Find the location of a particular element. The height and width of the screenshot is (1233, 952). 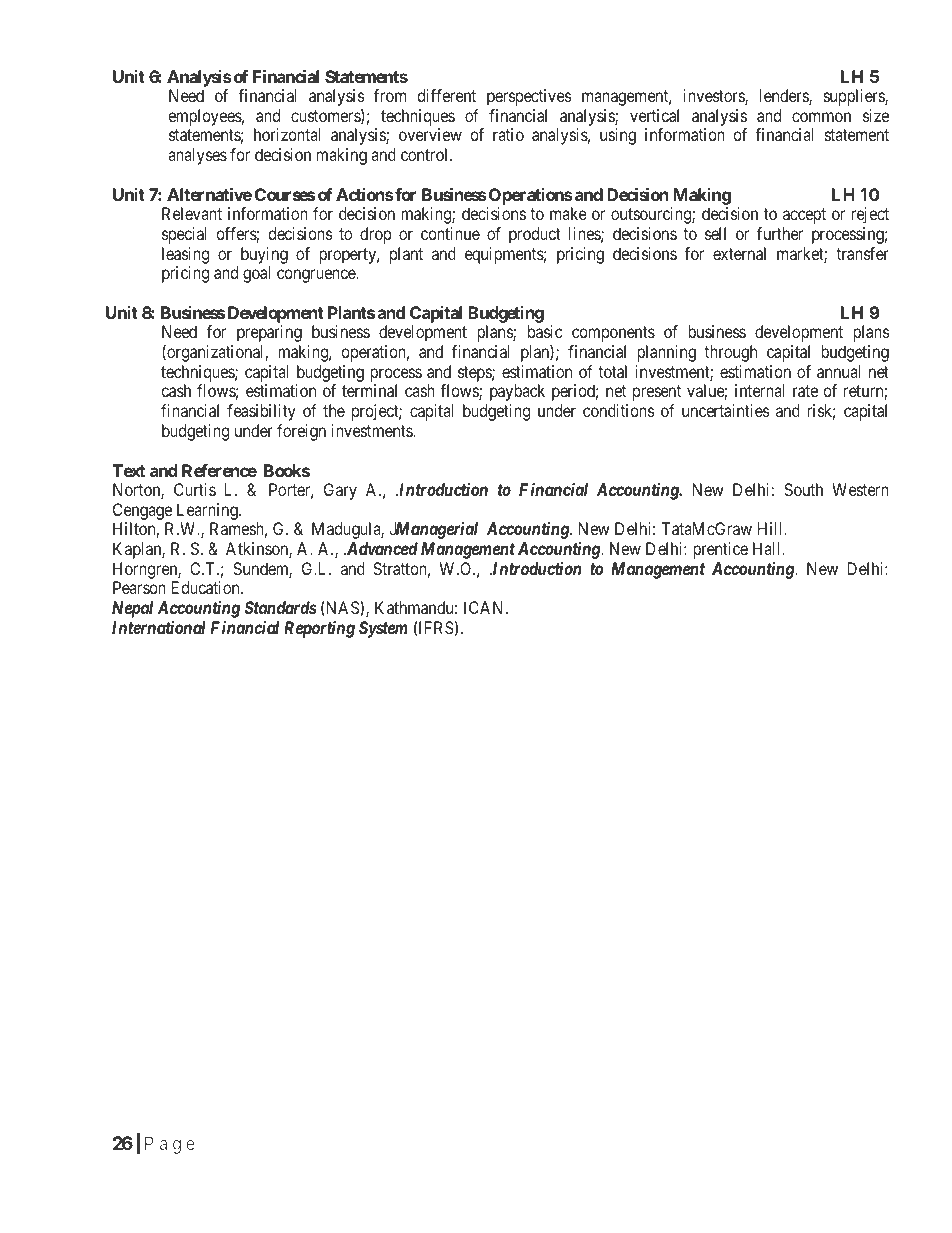

ICAN is located at coordinates (485, 607).
